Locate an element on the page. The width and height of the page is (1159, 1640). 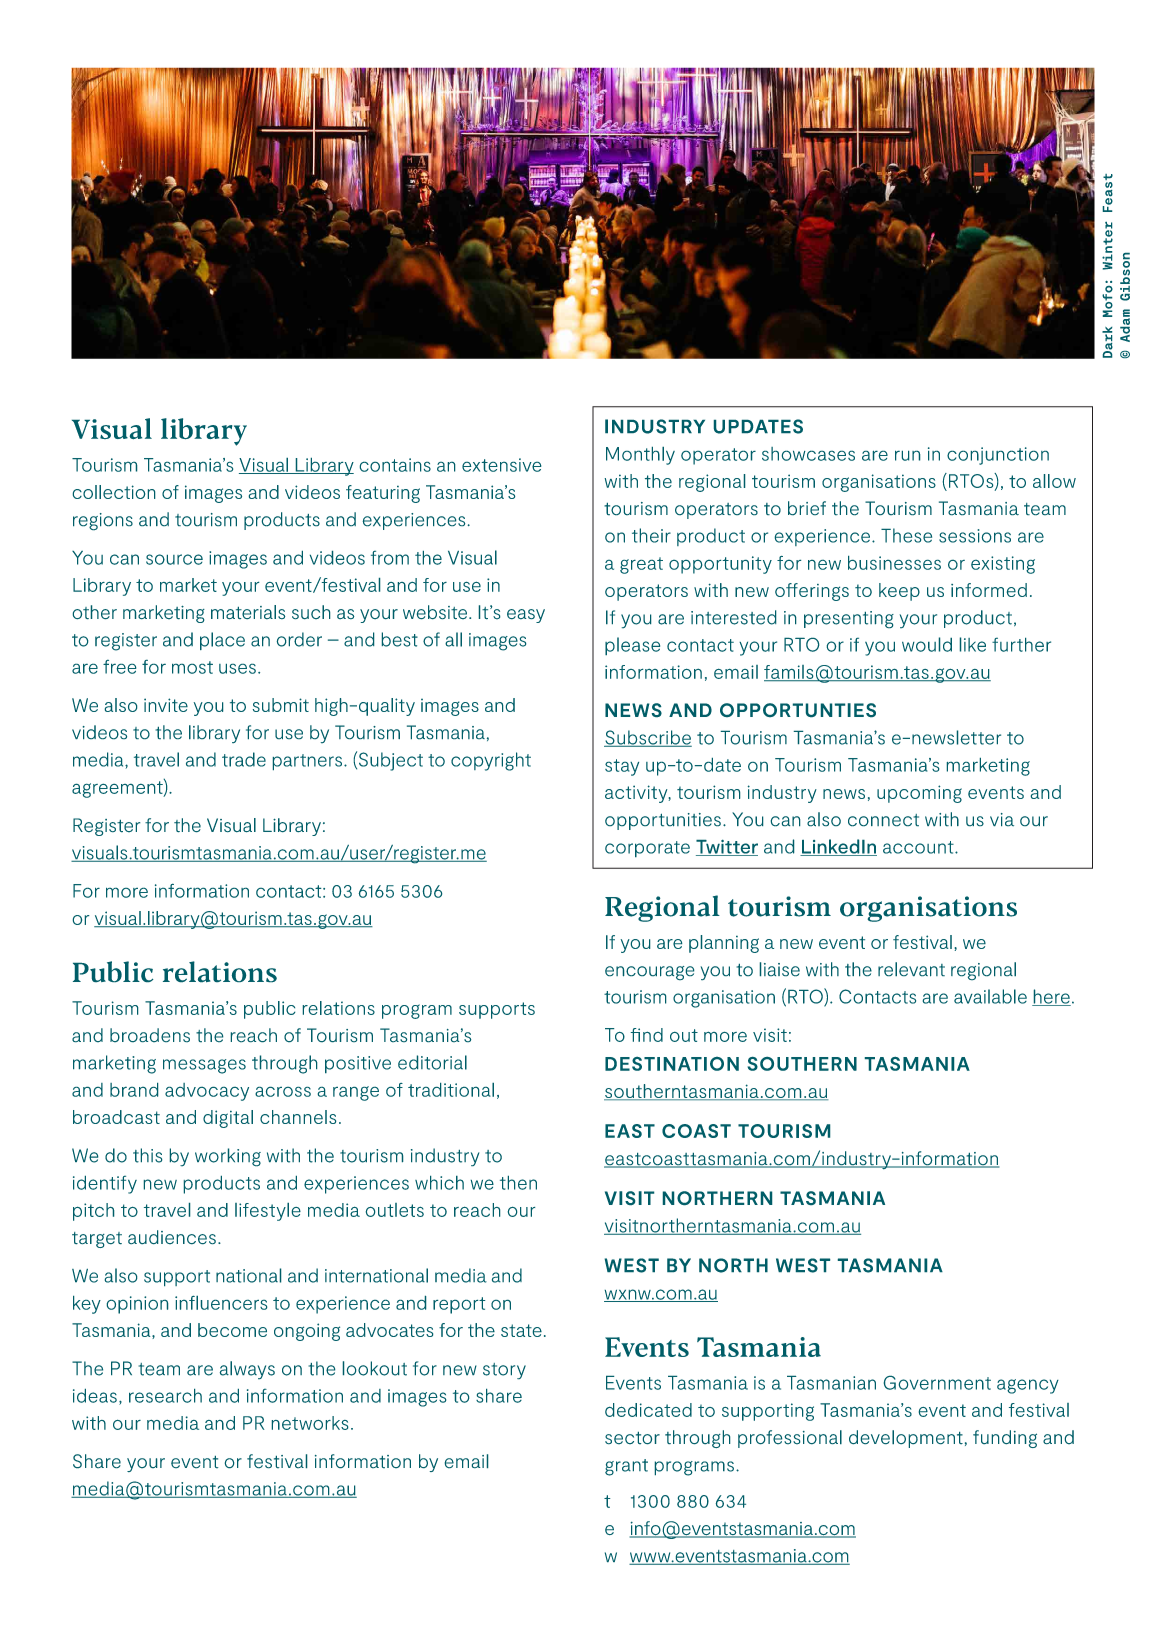
run is located at coordinates (907, 456).
